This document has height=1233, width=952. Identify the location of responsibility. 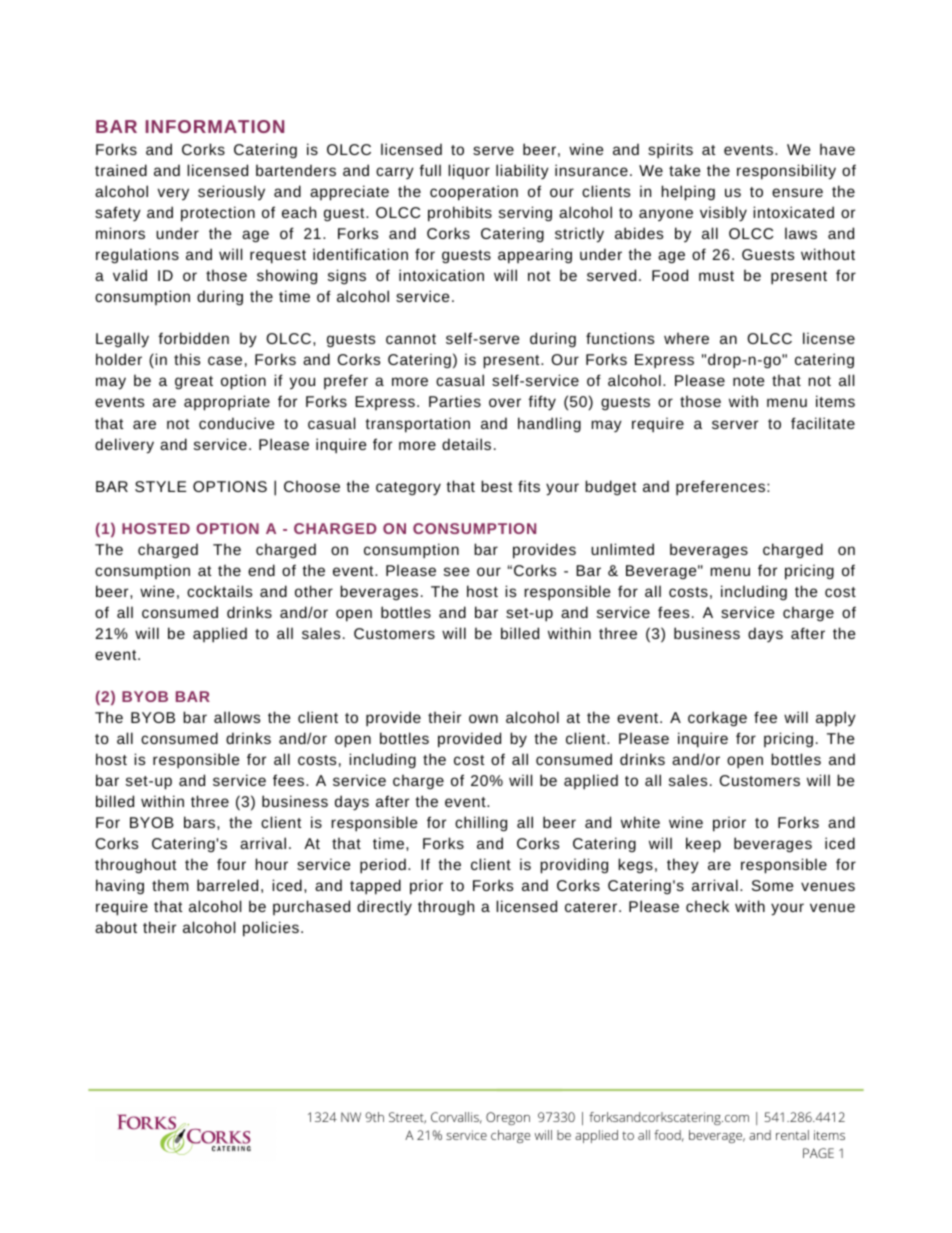
(786, 172).
